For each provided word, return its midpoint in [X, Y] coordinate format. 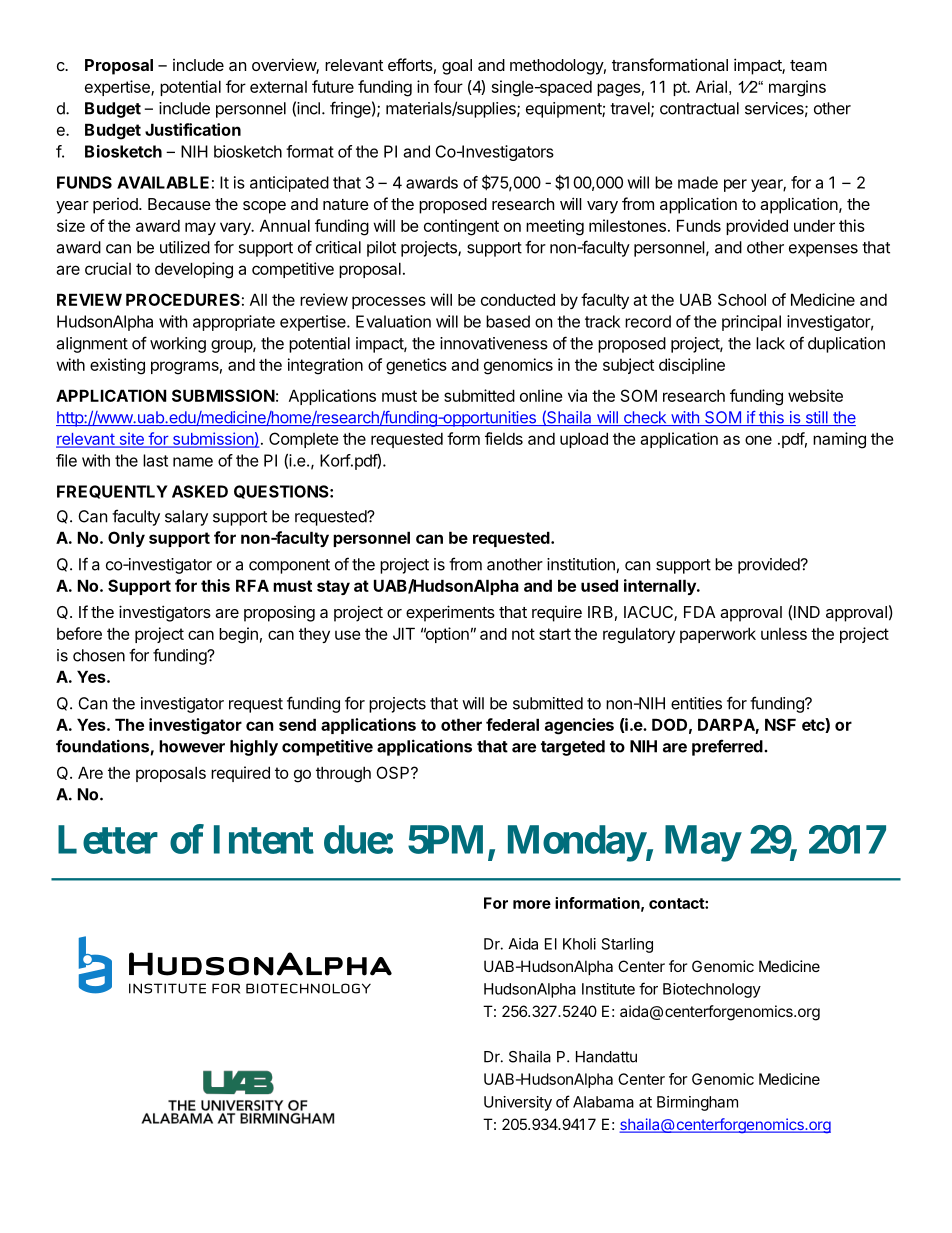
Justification [193, 129]
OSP [394, 772]
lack [770, 343]
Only [126, 539]
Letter [108, 839]
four [448, 86]
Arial [711, 86]
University [518, 1103]
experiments [450, 613]
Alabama [603, 1102]
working [178, 345]
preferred [728, 747]
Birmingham [697, 1103]
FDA [700, 612]
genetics [416, 366]
